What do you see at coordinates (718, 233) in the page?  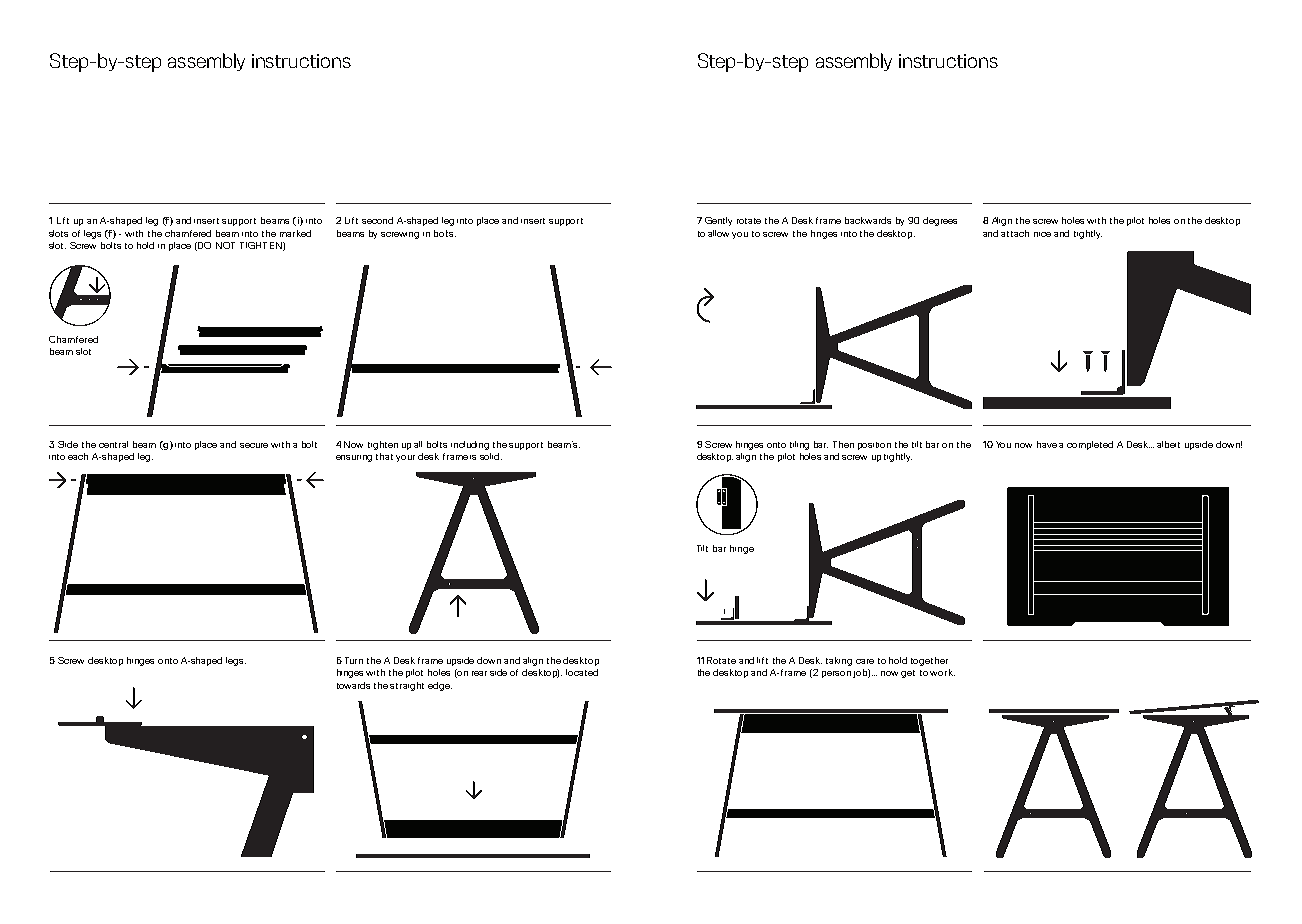 I see `allow` at bounding box center [718, 233].
